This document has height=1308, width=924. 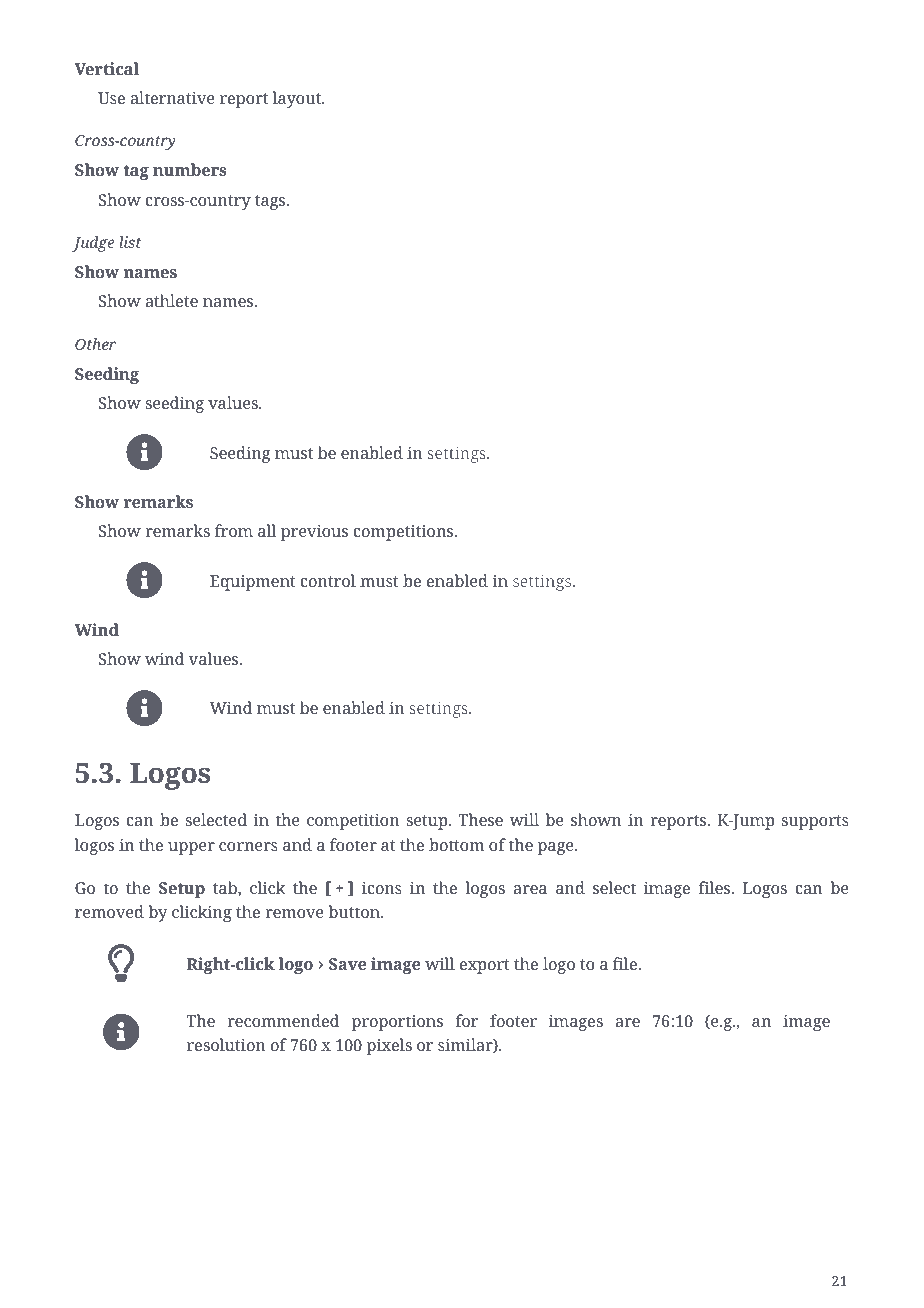 What do you see at coordinates (298, 99) in the document?
I see `layout` at bounding box center [298, 99].
